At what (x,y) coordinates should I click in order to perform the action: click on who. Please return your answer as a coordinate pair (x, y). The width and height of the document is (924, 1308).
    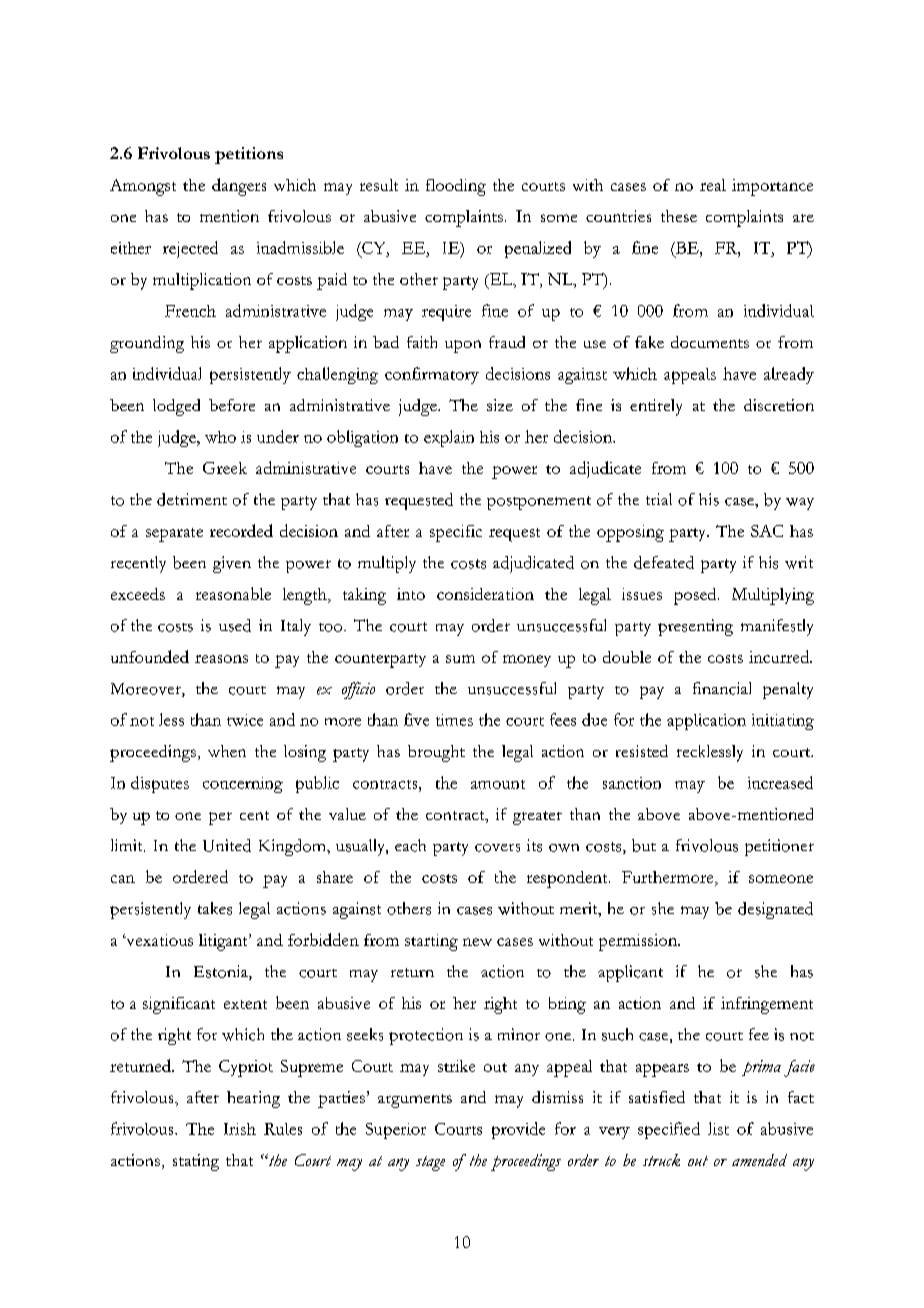
    Looking at the image, I should click on (220, 437).
